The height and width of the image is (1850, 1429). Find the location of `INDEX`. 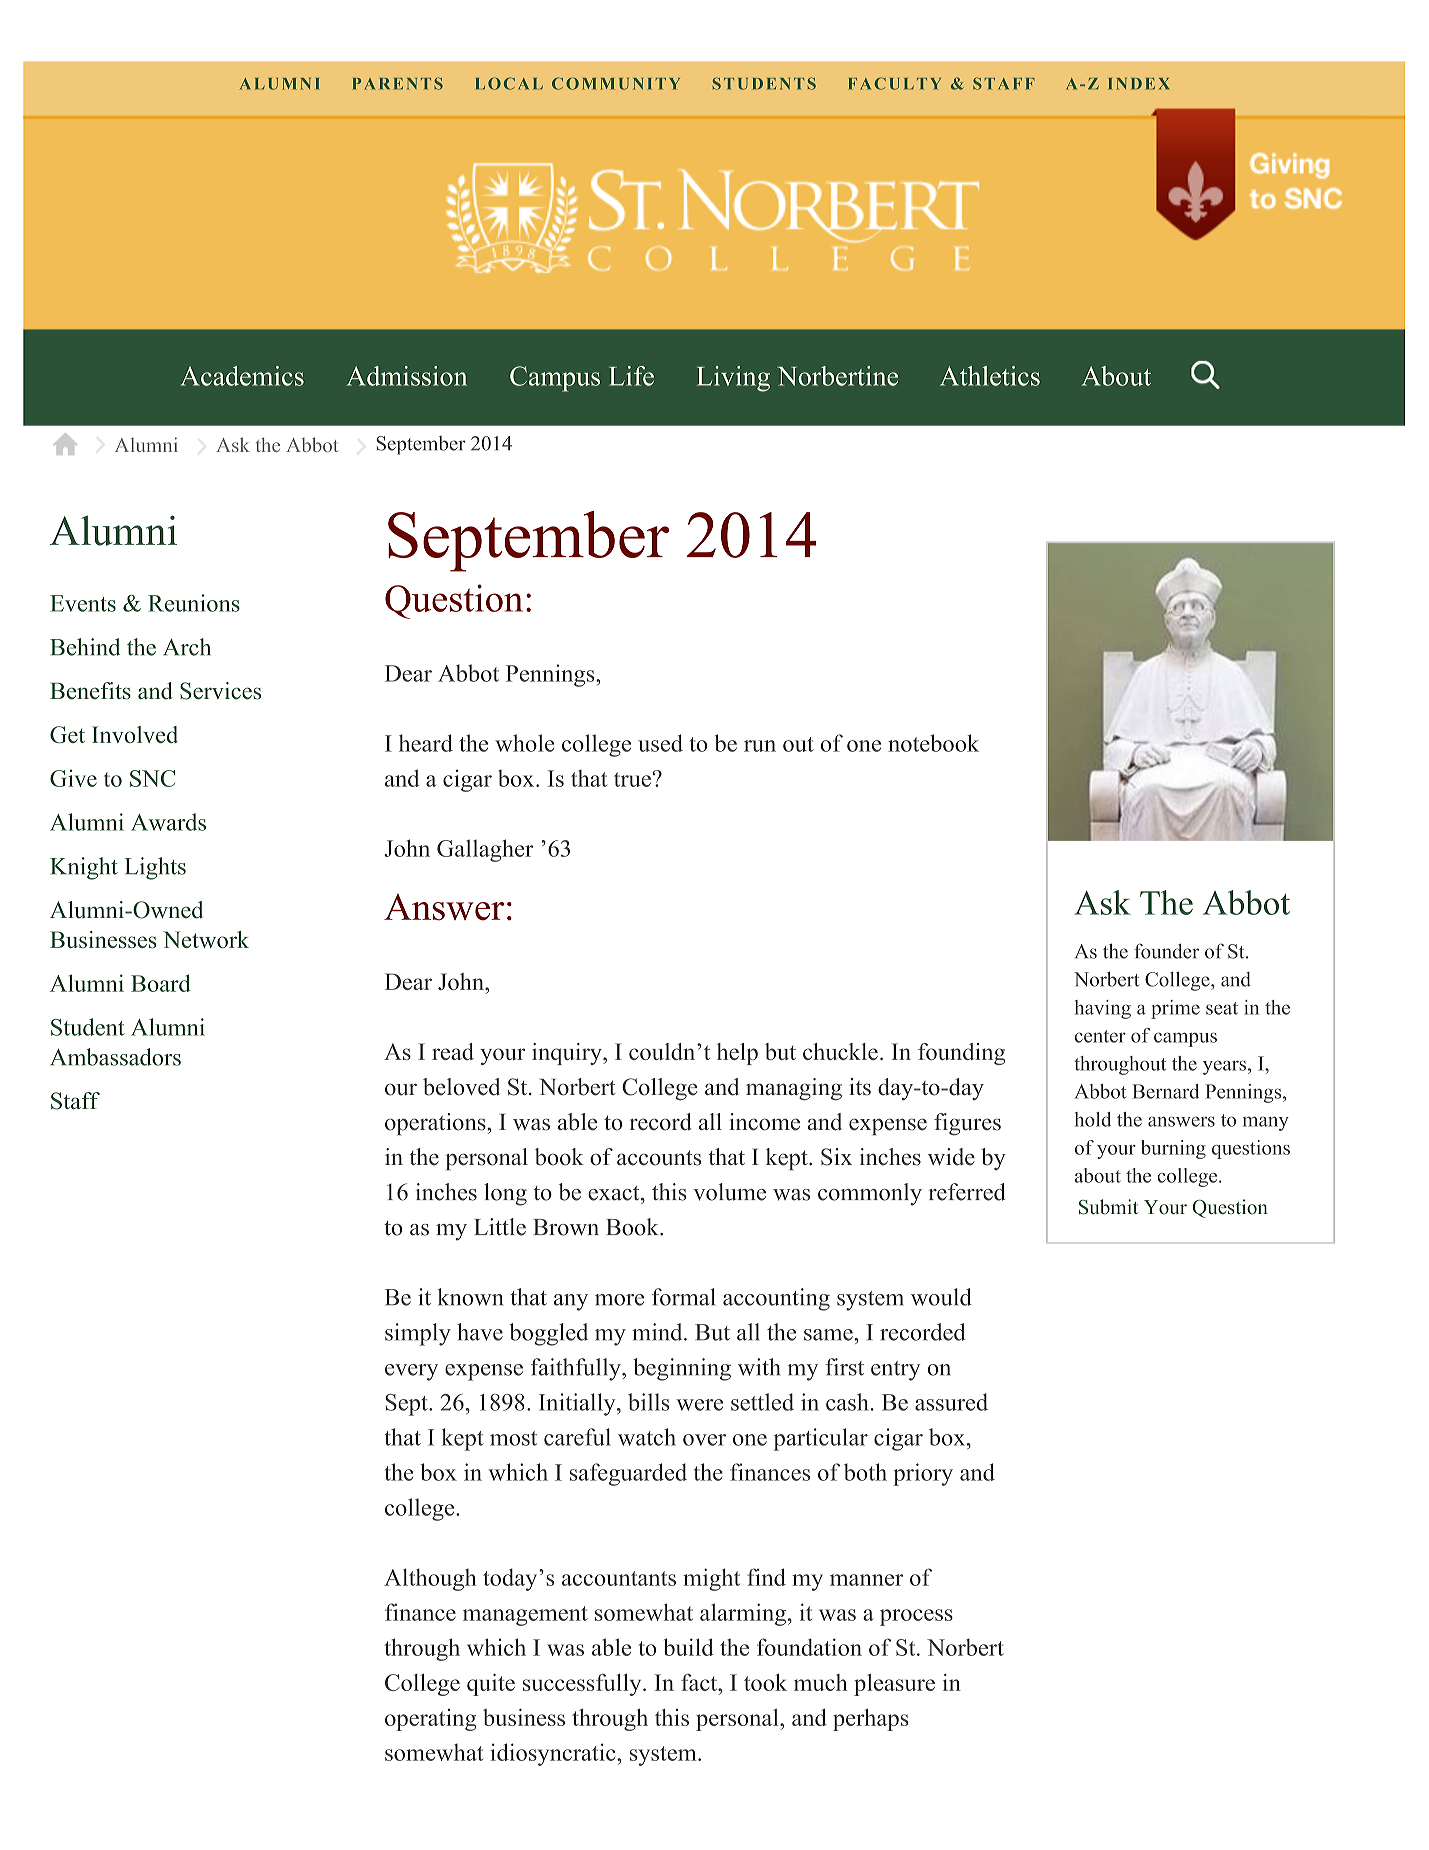

INDEX is located at coordinates (1138, 83).
